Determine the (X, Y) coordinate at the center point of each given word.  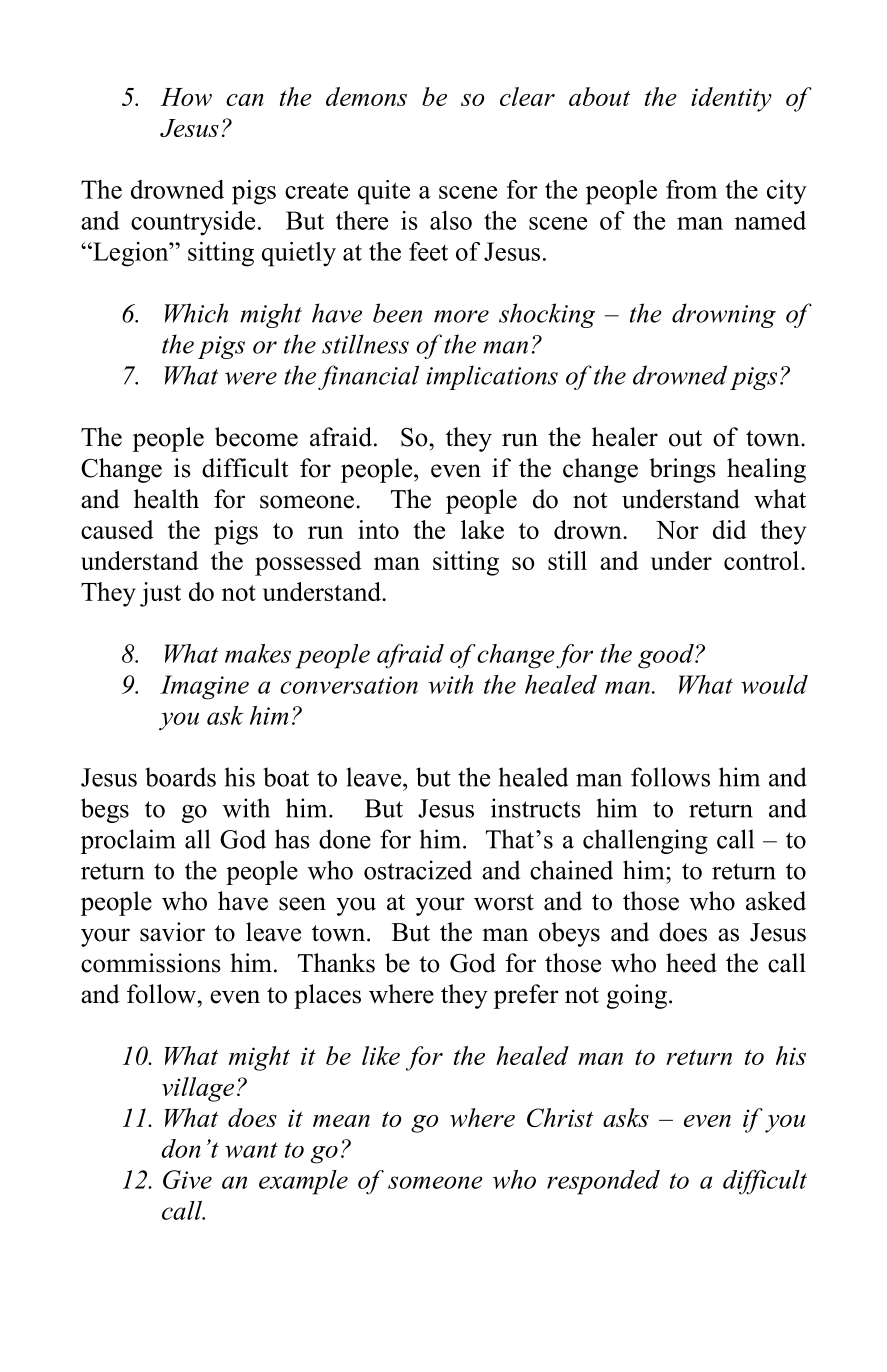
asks (626, 1117)
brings (683, 470)
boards (180, 777)
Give (187, 1179)
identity (731, 99)
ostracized (418, 870)
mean (341, 1121)
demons (366, 96)
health (166, 499)
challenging (645, 841)
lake (482, 529)
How (186, 97)
